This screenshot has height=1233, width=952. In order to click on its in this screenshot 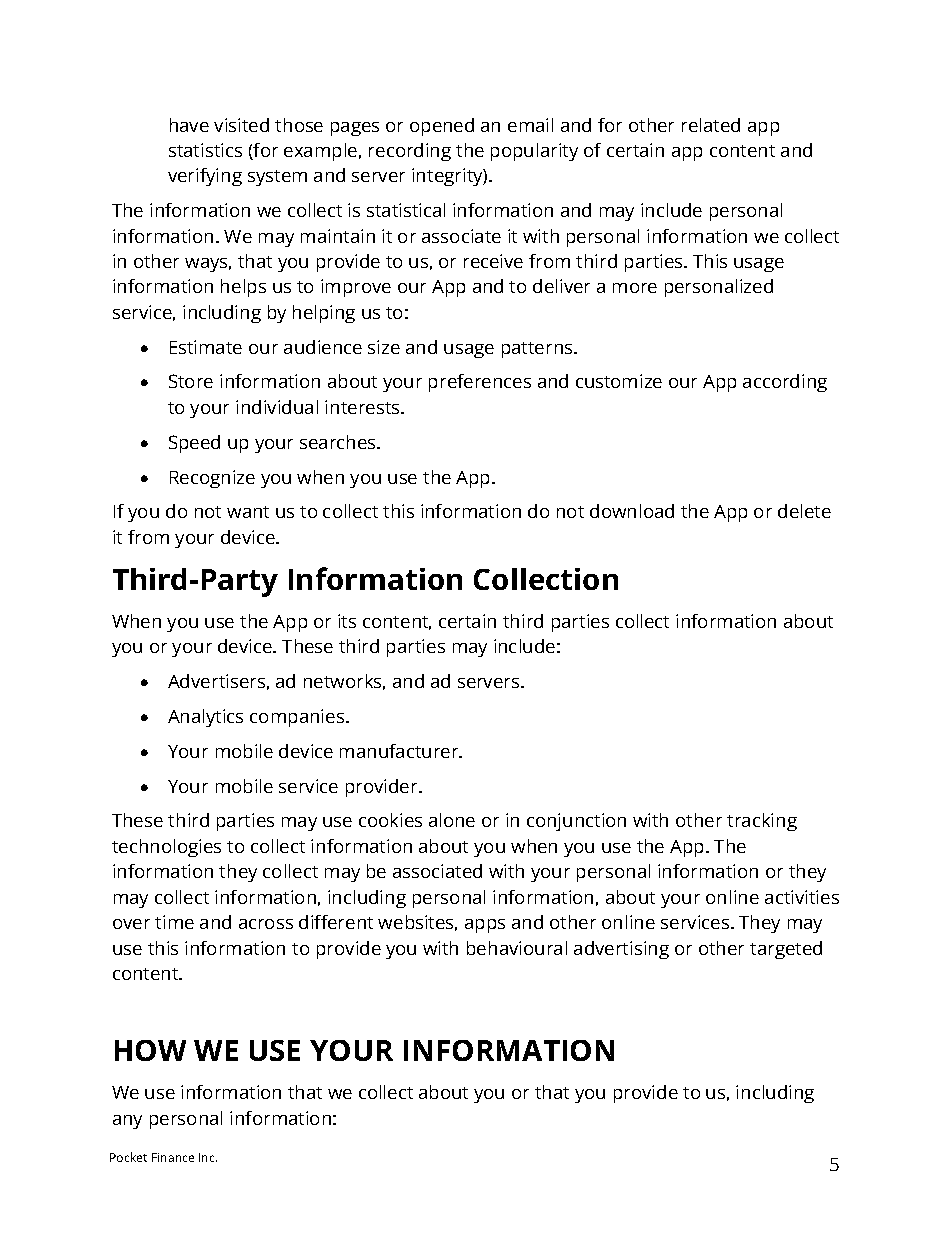, I will do `click(347, 621)`.
